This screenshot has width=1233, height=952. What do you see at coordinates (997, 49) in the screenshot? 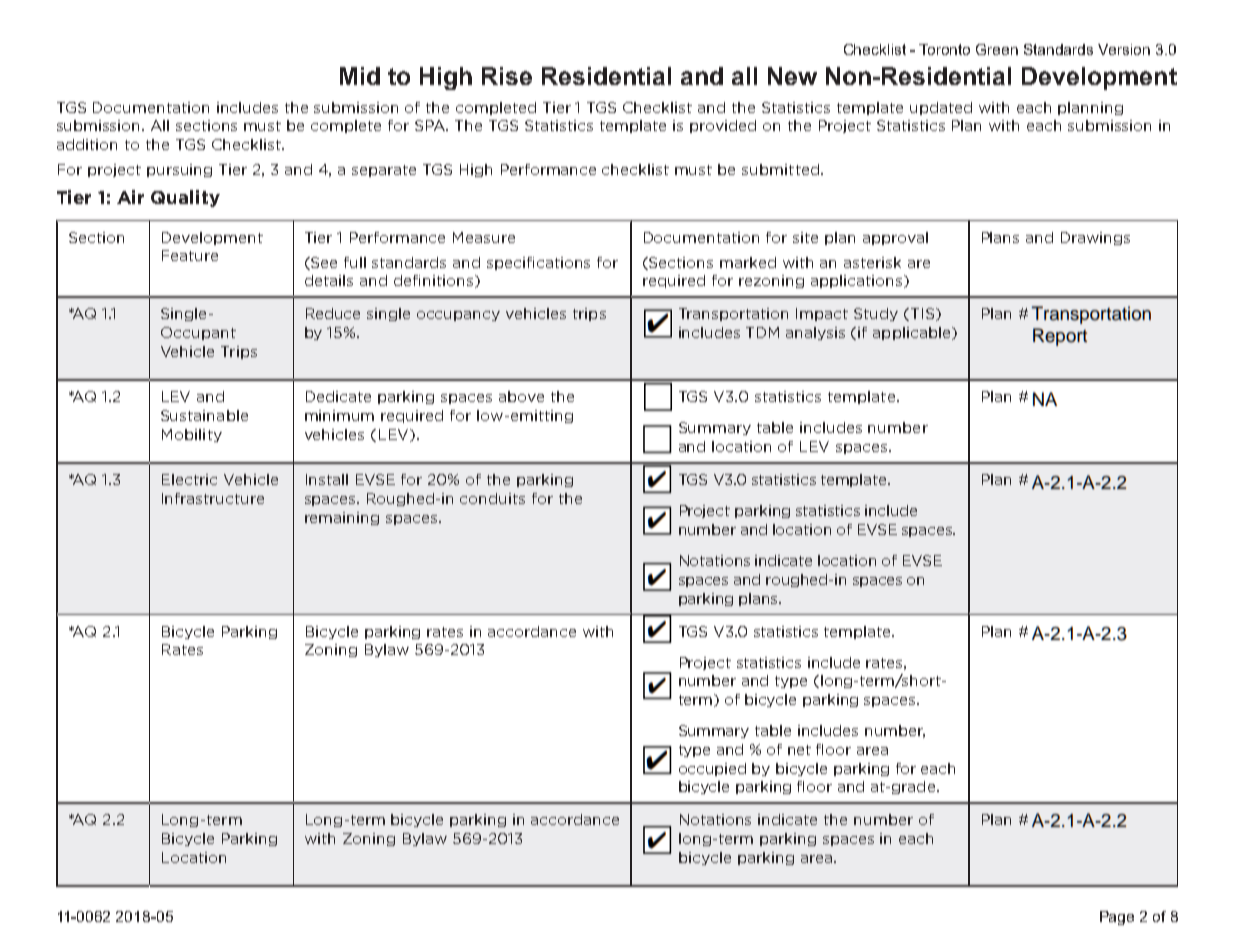
I see `Green` at bounding box center [997, 49].
